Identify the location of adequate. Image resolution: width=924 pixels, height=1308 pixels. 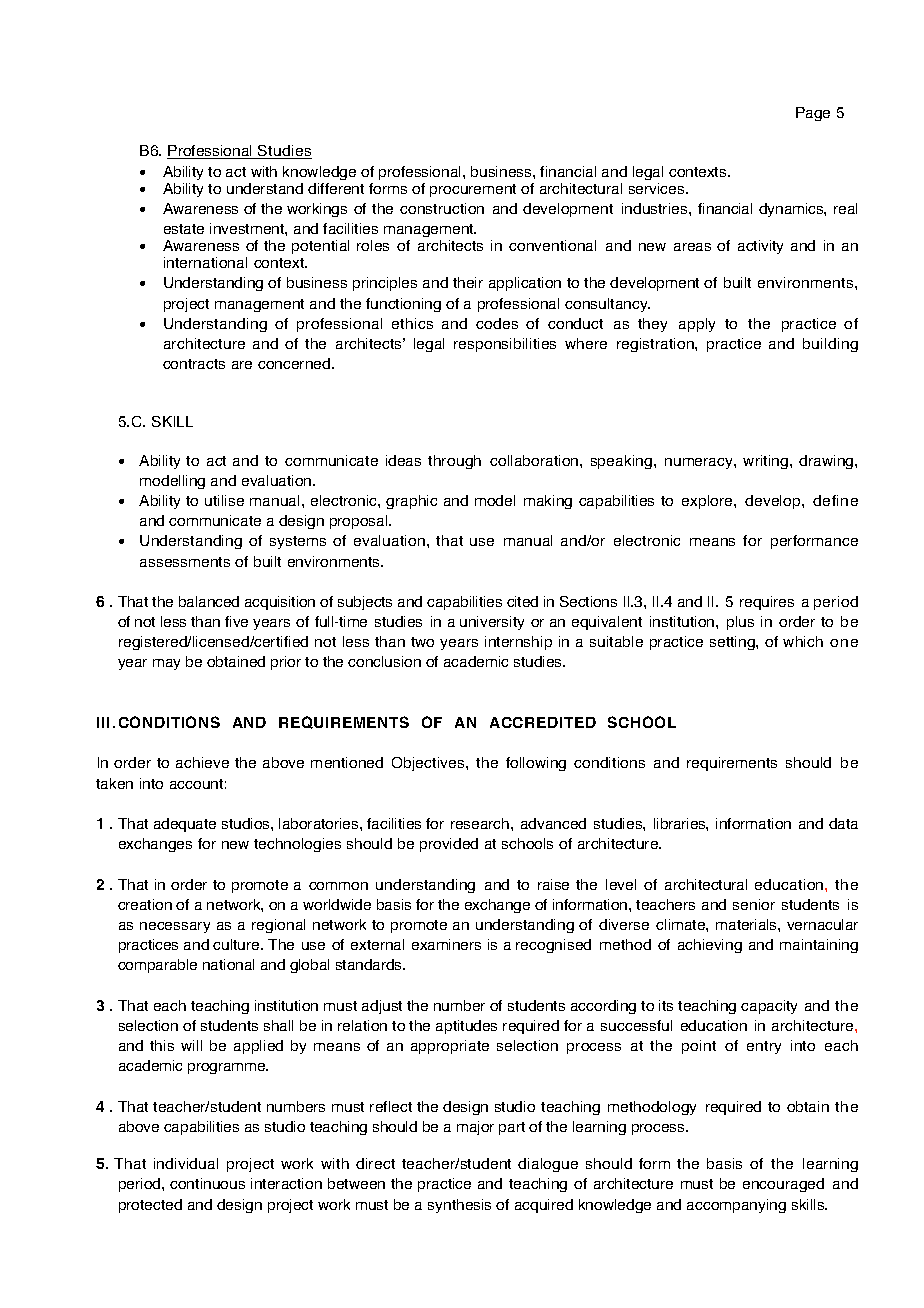
(185, 825).
